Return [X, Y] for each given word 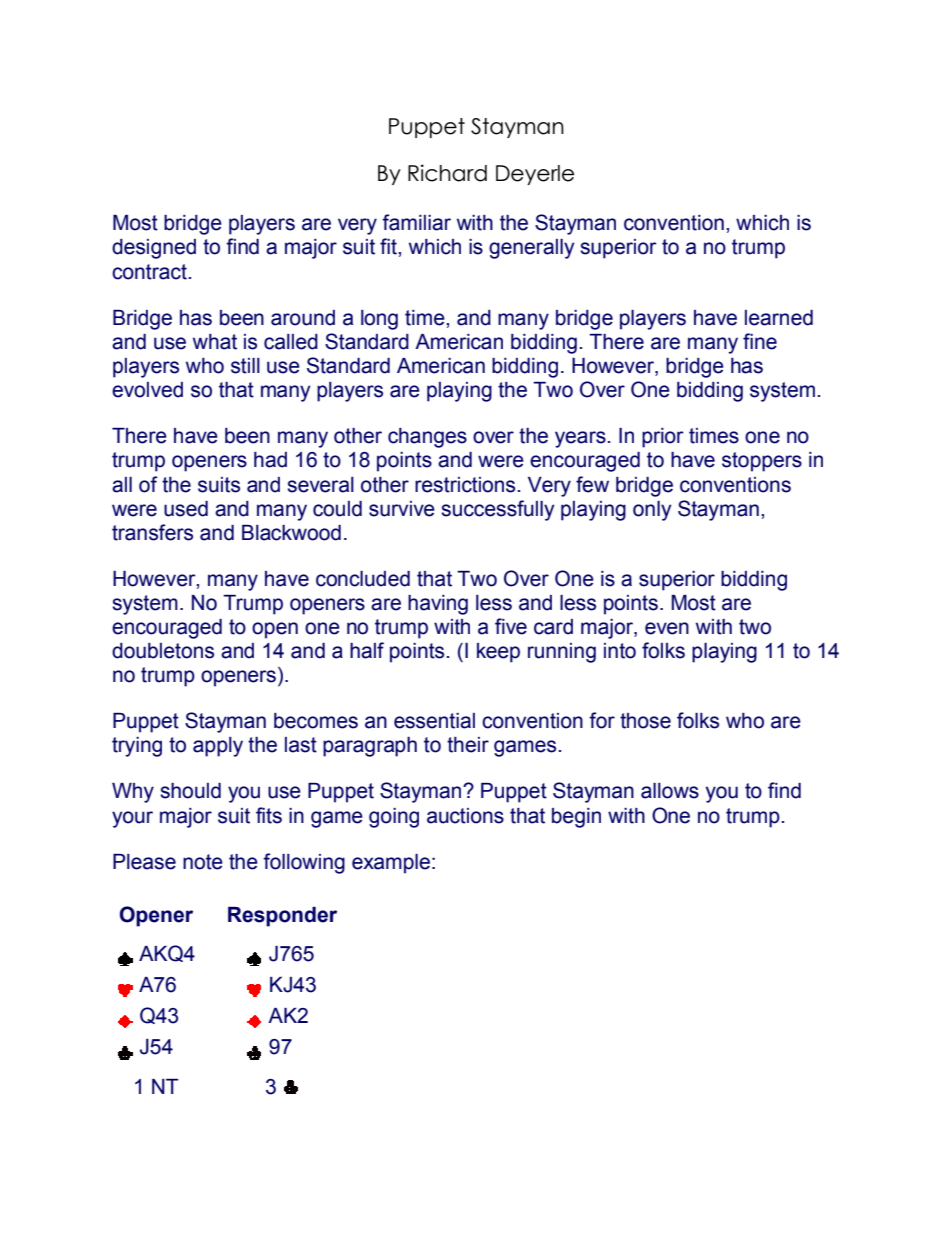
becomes [316, 721]
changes [427, 438]
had [270, 460]
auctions [465, 816]
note [203, 862]
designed [154, 249]
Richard [447, 173]
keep [498, 653]
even [667, 628]
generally [532, 249]
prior [663, 438]
